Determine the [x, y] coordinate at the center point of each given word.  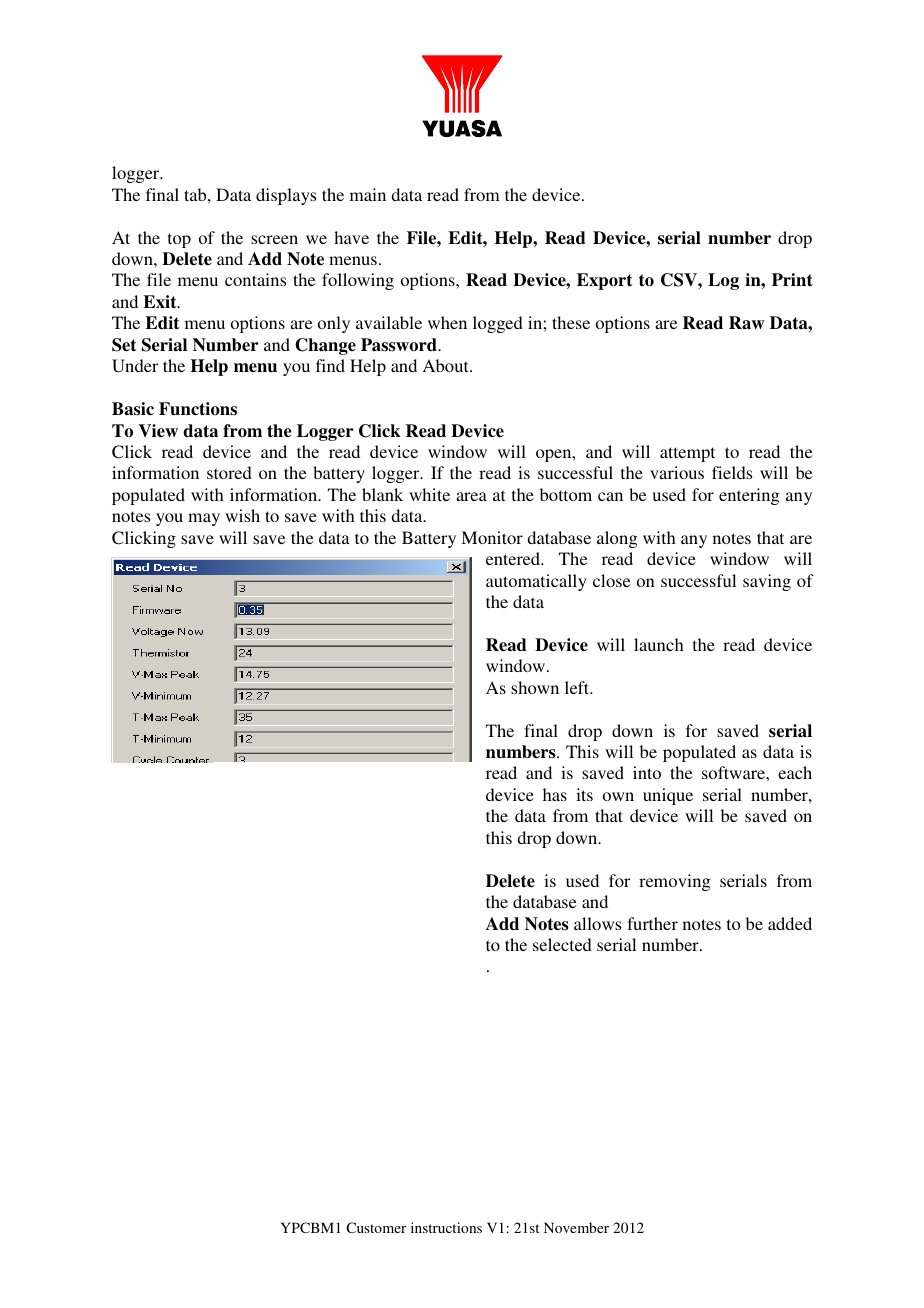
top [179, 240]
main [368, 194]
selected [562, 944]
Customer [376, 1227]
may [204, 519]
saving [767, 582]
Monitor [492, 537]
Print [792, 279]
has [555, 794]
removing [674, 882]
